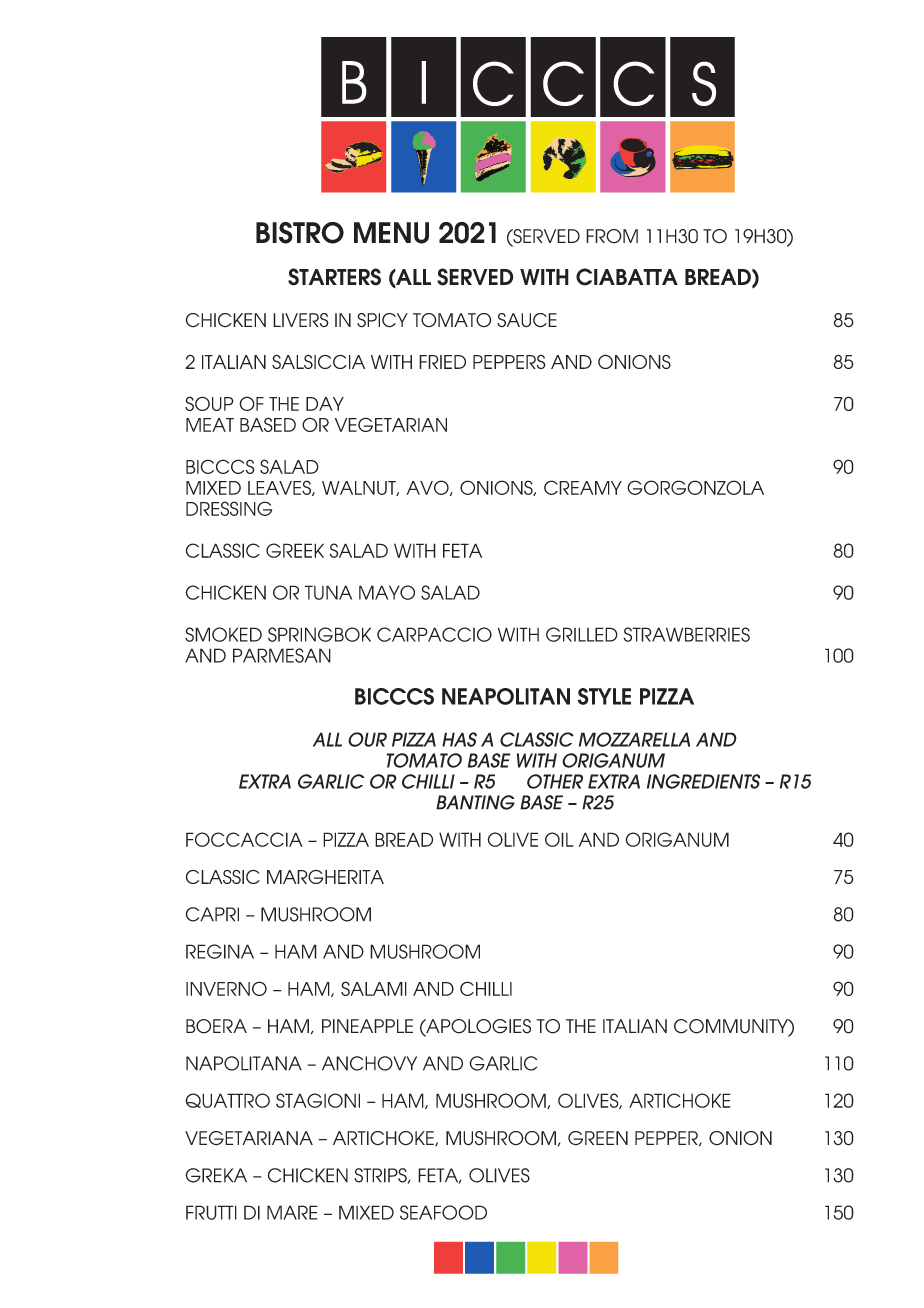  Describe the element at coordinates (559, 839) in the page. I see `OIL` at that location.
